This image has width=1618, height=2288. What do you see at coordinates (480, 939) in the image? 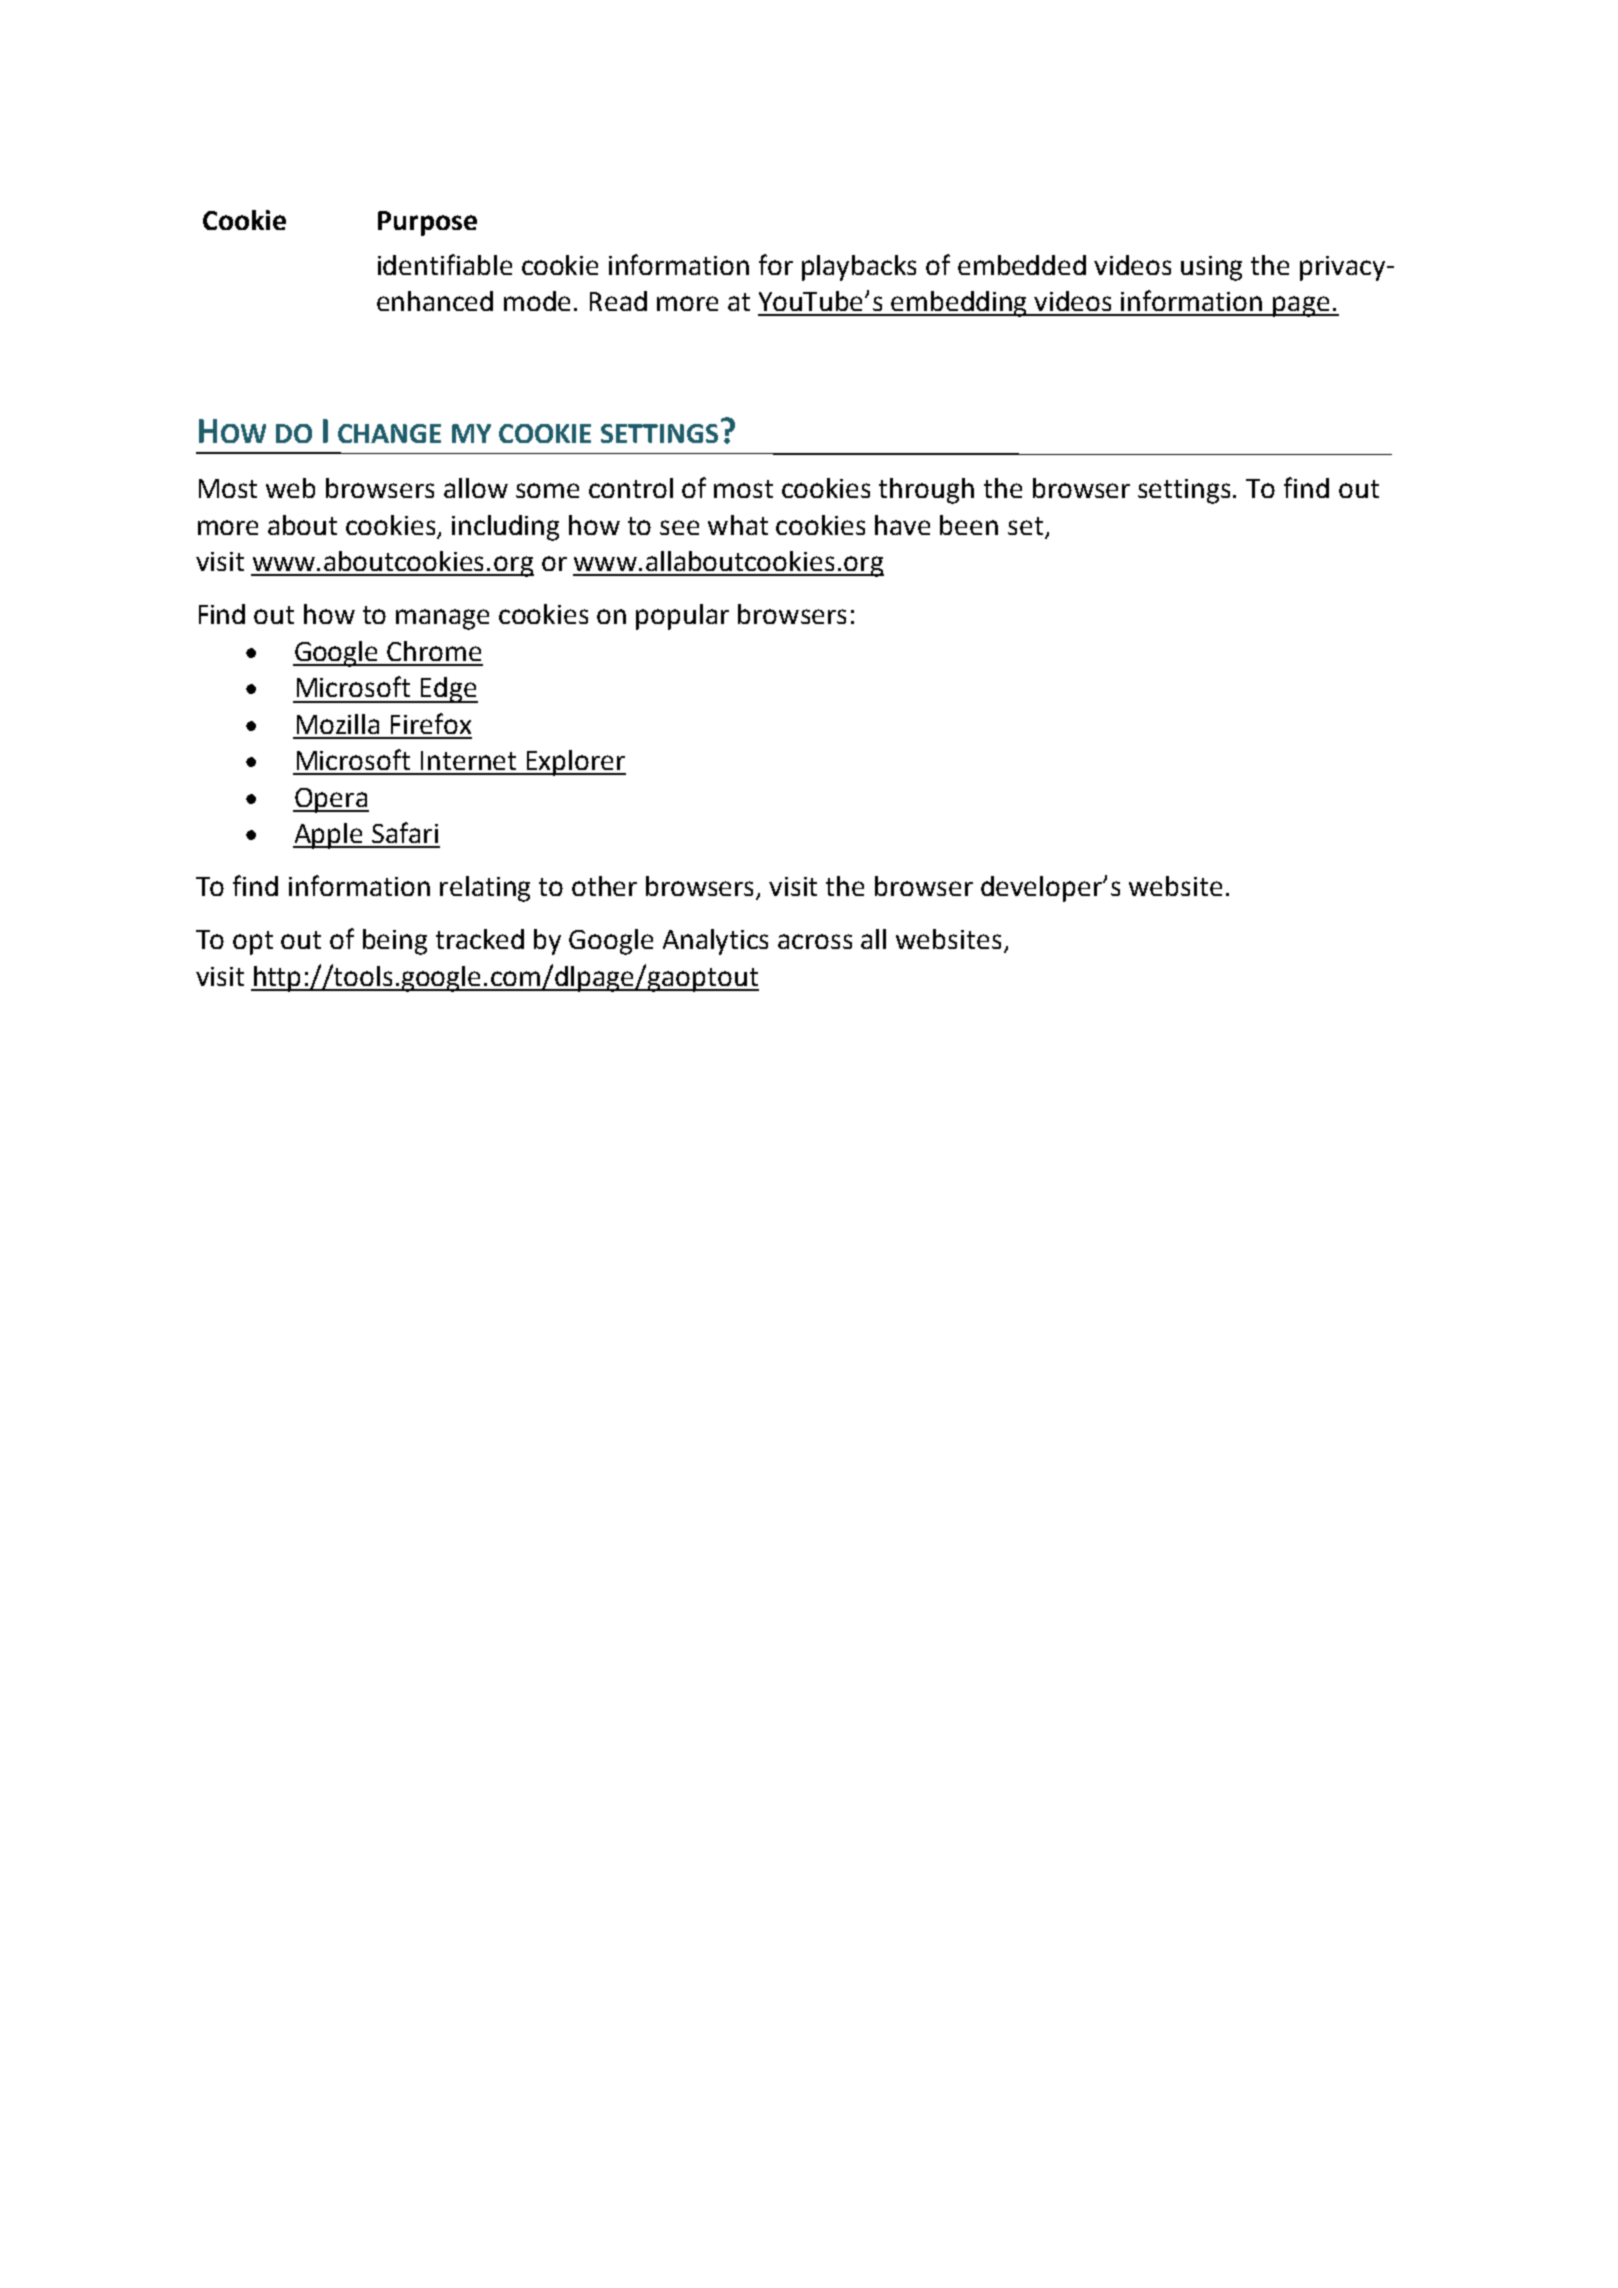
I see `tracked` at bounding box center [480, 939].
